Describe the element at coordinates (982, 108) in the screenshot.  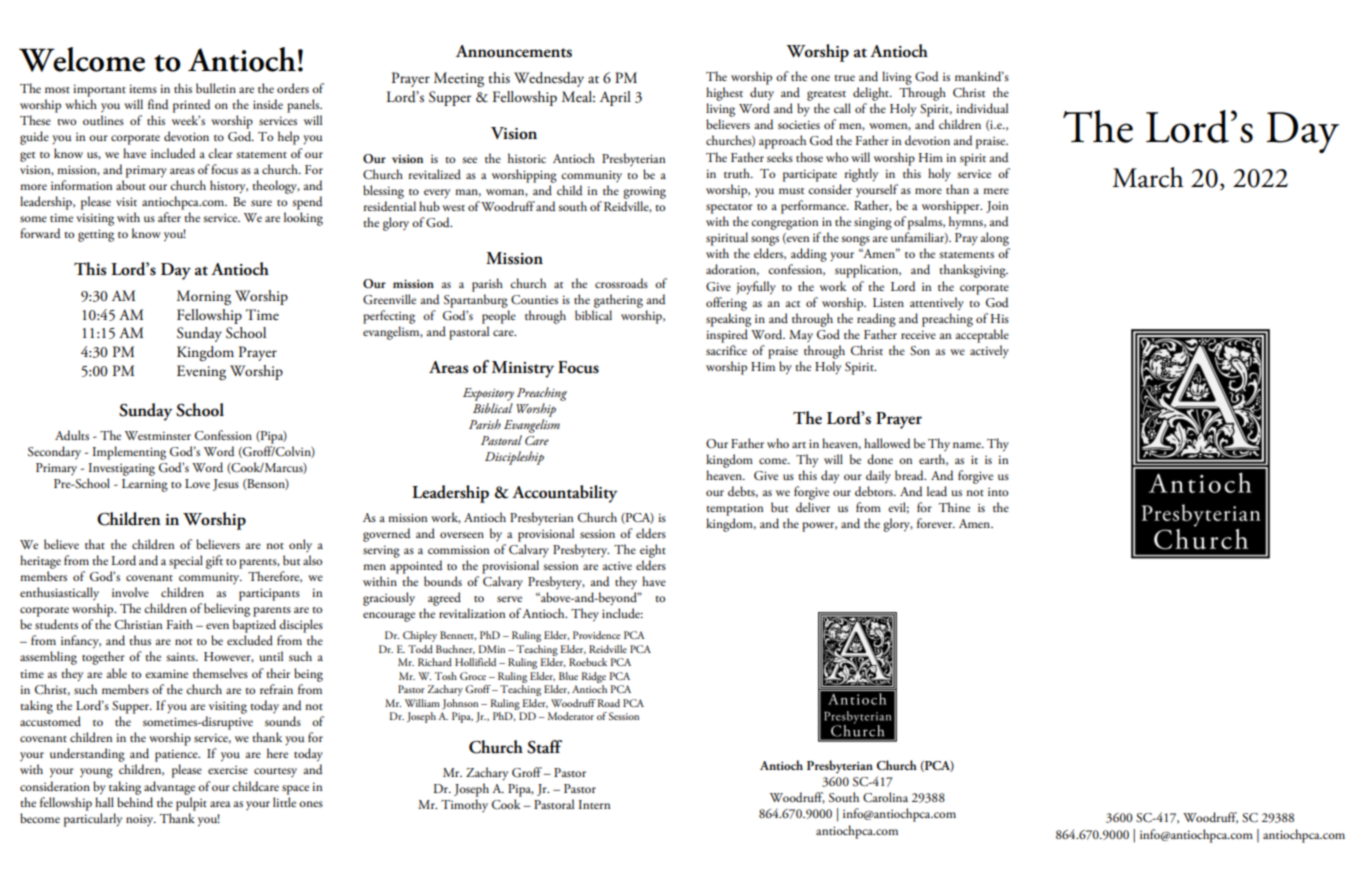
I see `individual` at that location.
